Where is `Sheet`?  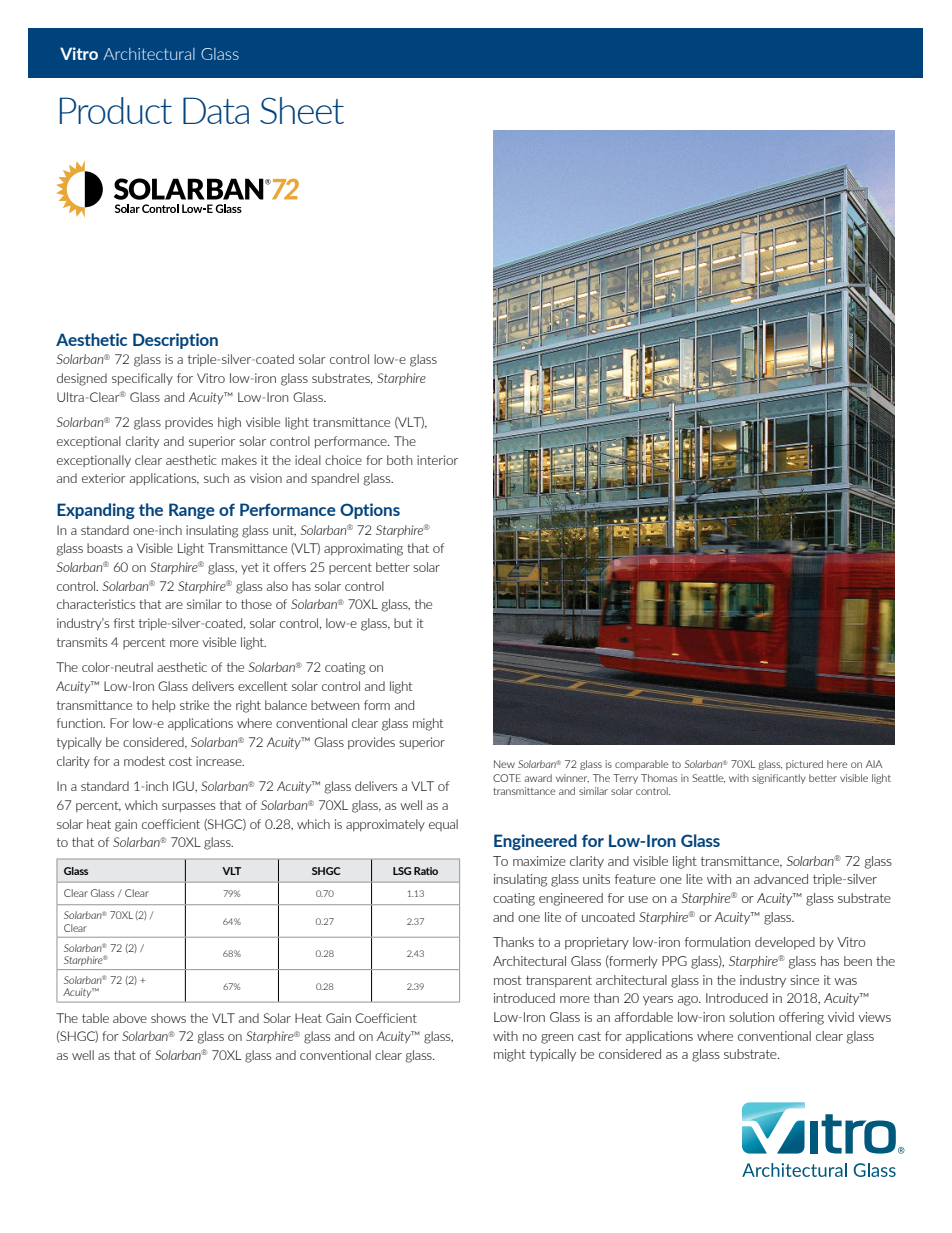
Sheet is located at coordinates (302, 110).
